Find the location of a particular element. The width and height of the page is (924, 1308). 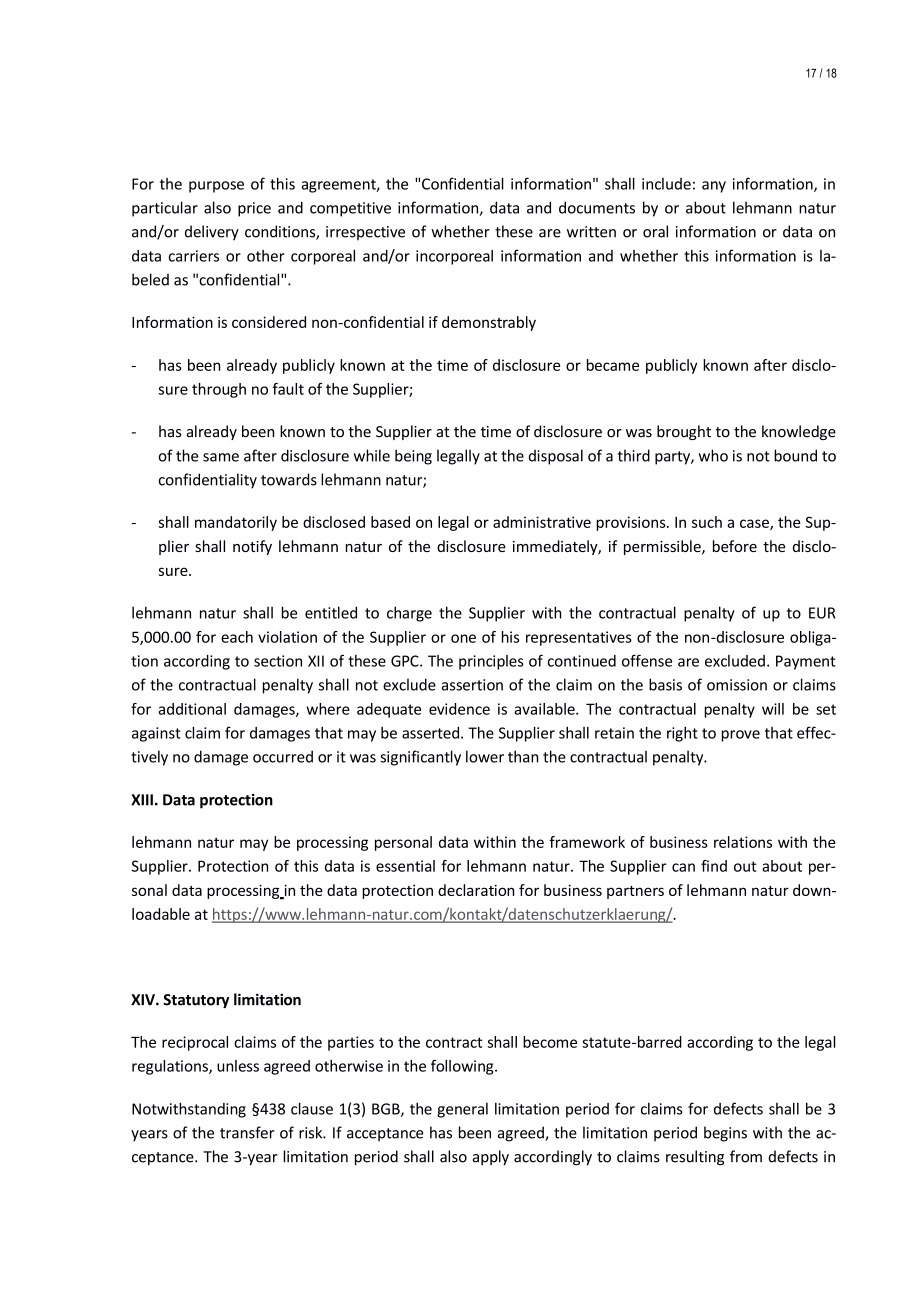

who is located at coordinates (713, 455).
